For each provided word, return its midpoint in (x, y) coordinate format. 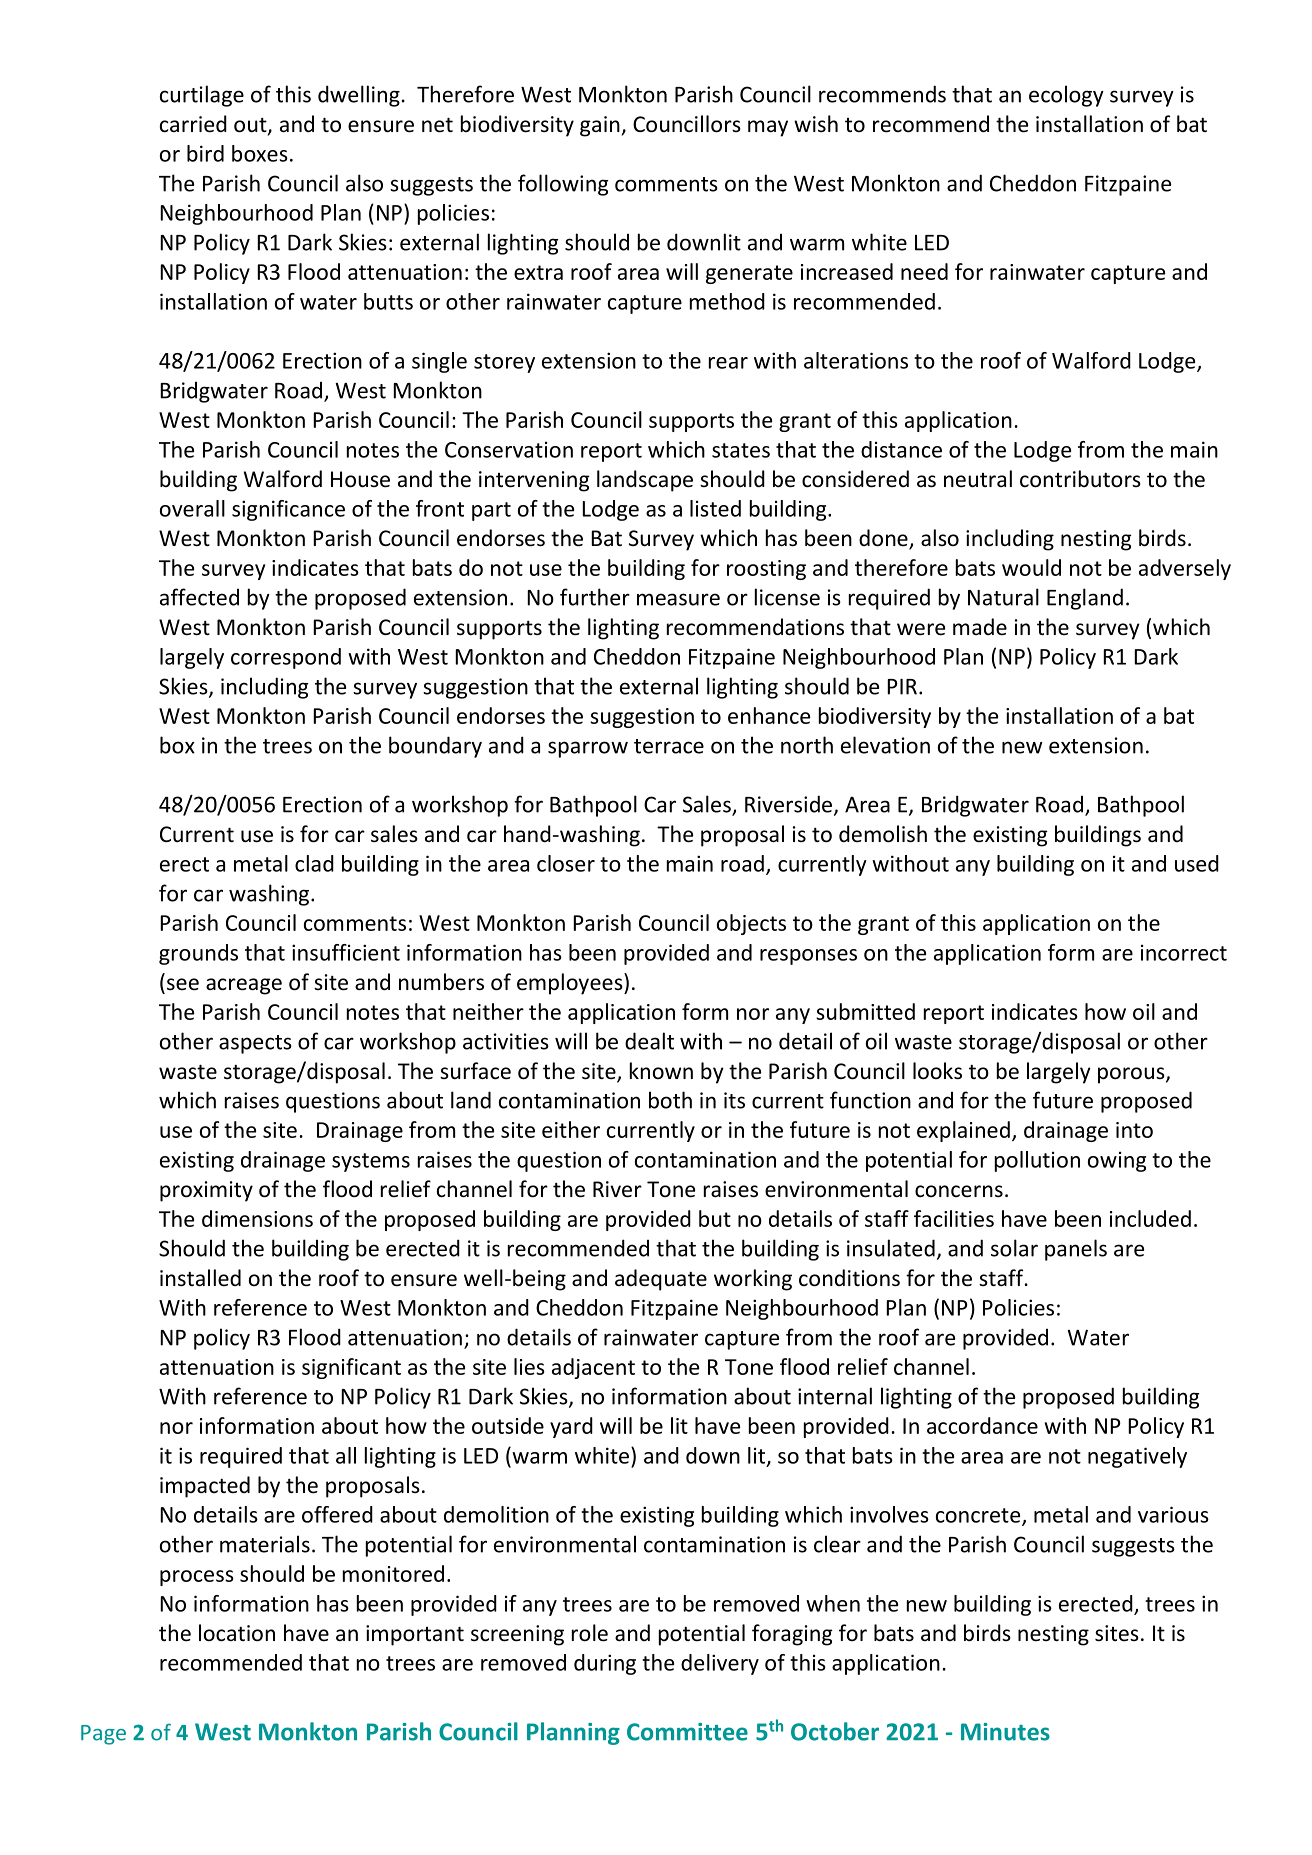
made (980, 626)
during (605, 1664)
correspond (286, 658)
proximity (206, 1191)
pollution (1037, 1161)
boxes (260, 153)
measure (678, 599)
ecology (1066, 96)
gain (600, 126)
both (670, 1100)
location (237, 1633)
